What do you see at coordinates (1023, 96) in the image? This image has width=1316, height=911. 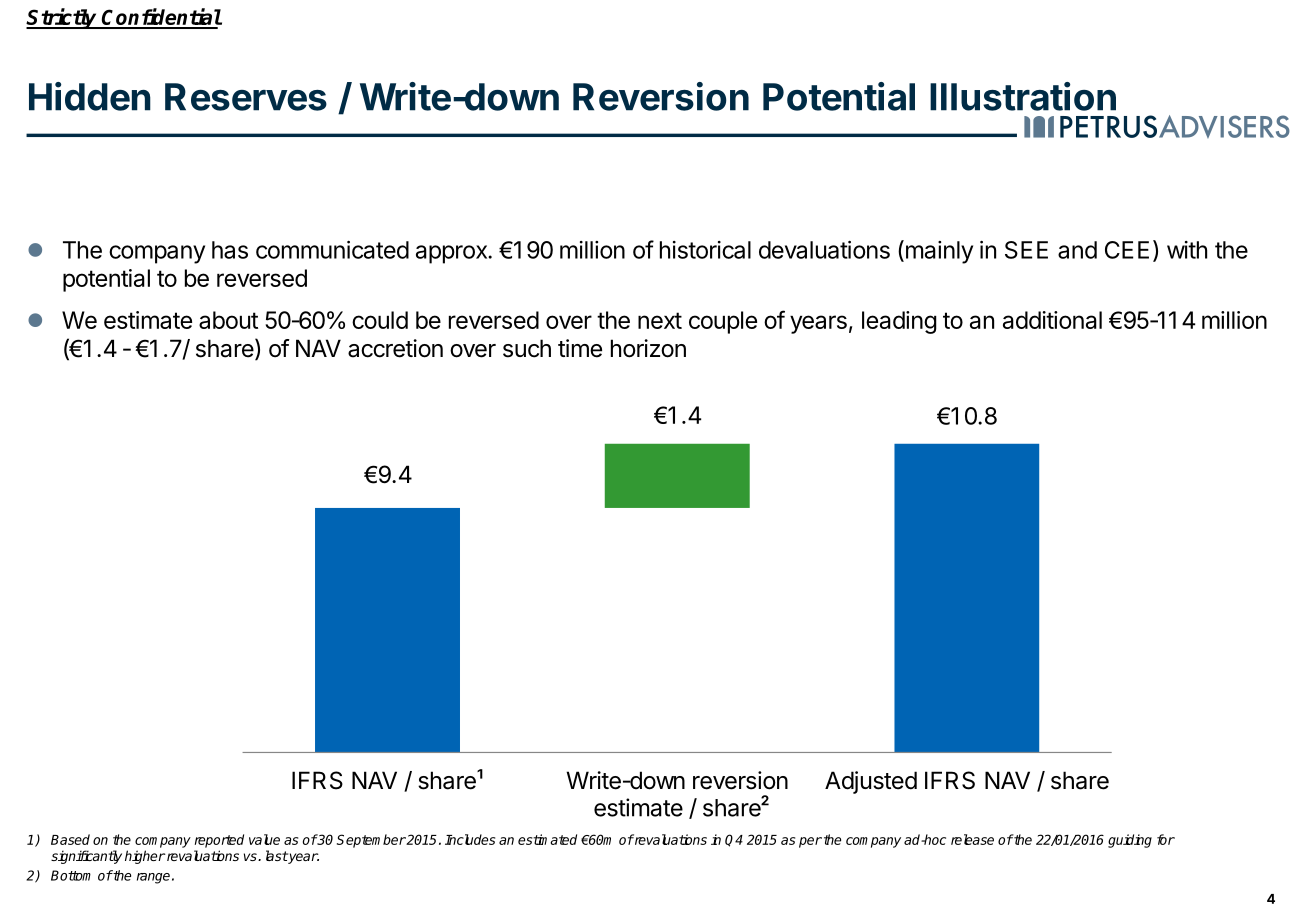 I see `Illustration` at bounding box center [1023, 96].
